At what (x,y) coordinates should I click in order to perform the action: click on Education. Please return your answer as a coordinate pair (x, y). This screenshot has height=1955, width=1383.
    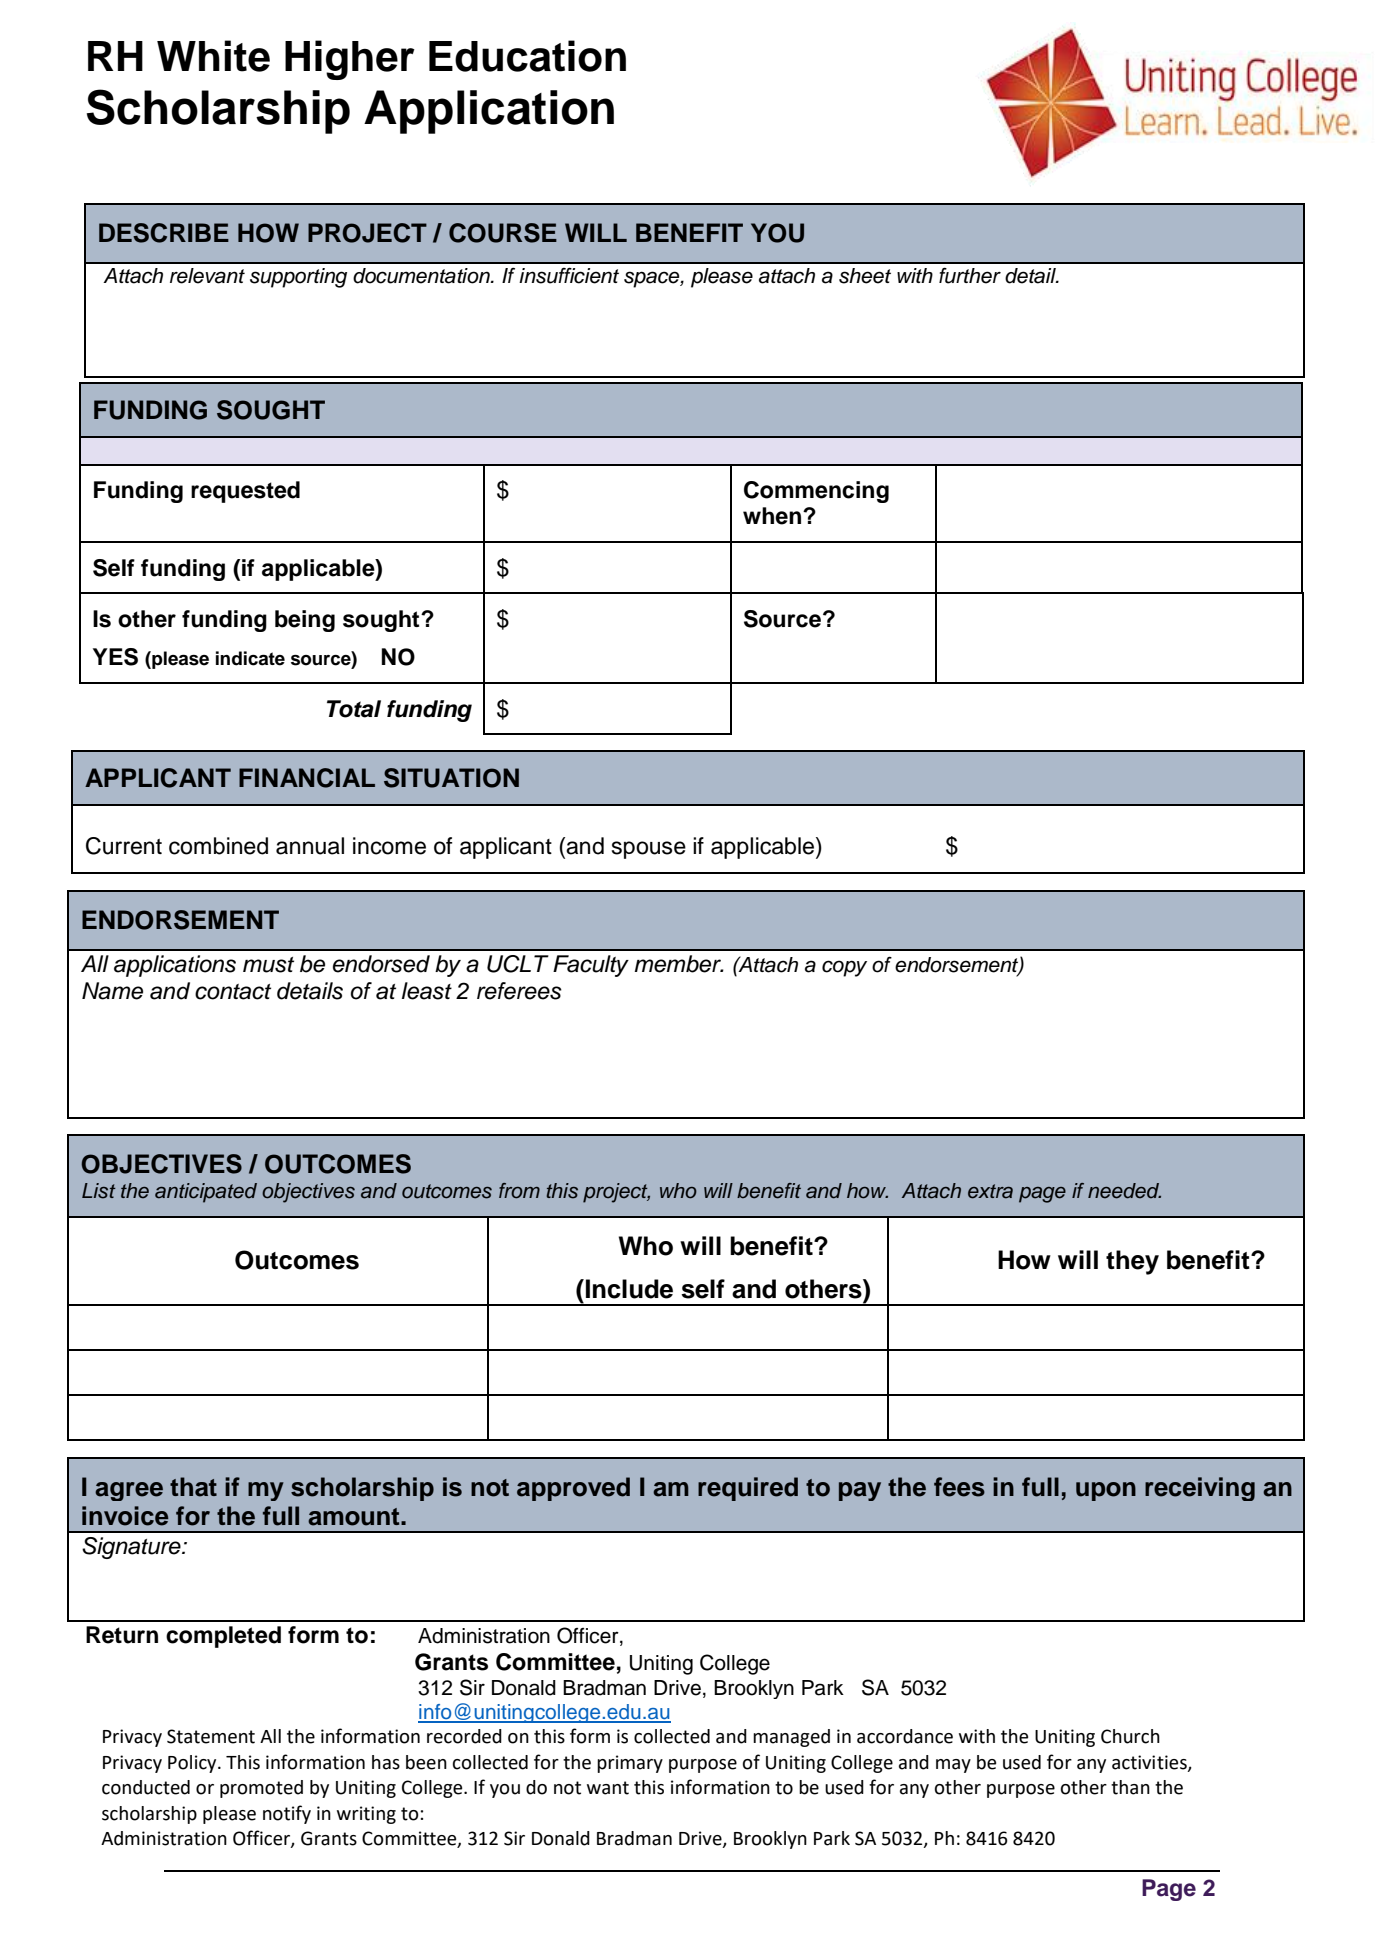
    Looking at the image, I should click on (527, 56).
